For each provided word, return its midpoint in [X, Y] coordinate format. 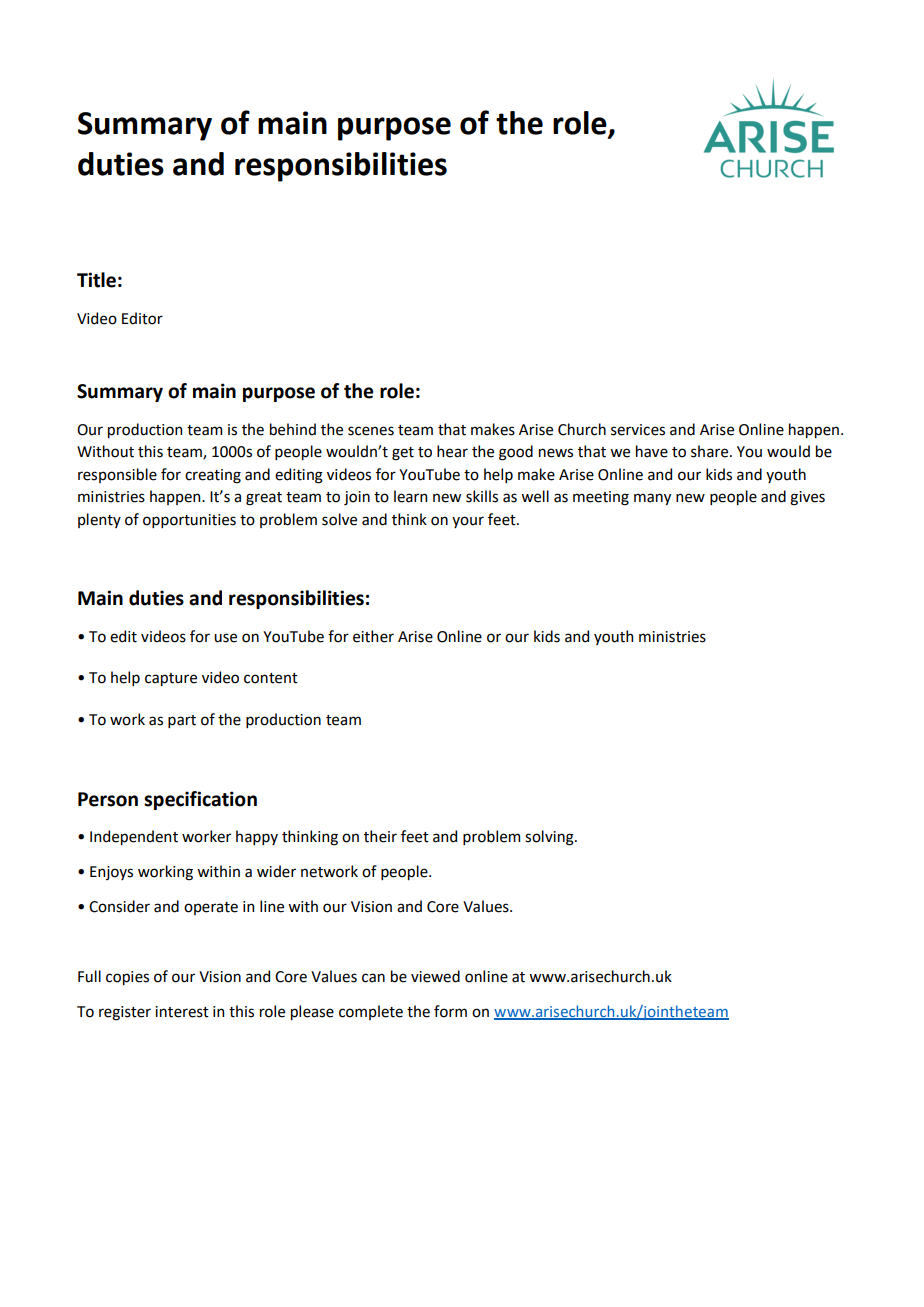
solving [550, 838]
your [468, 522]
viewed [435, 976]
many [652, 499]
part [182, 721]
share [711, 451]
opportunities [189, 521]
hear [452, 451]
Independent [134, 837]
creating [213, 476]
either [373, 636]
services [638, 430]
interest [182, 1012]
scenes [371, 431]
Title [96, 280]
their [380, 836]
